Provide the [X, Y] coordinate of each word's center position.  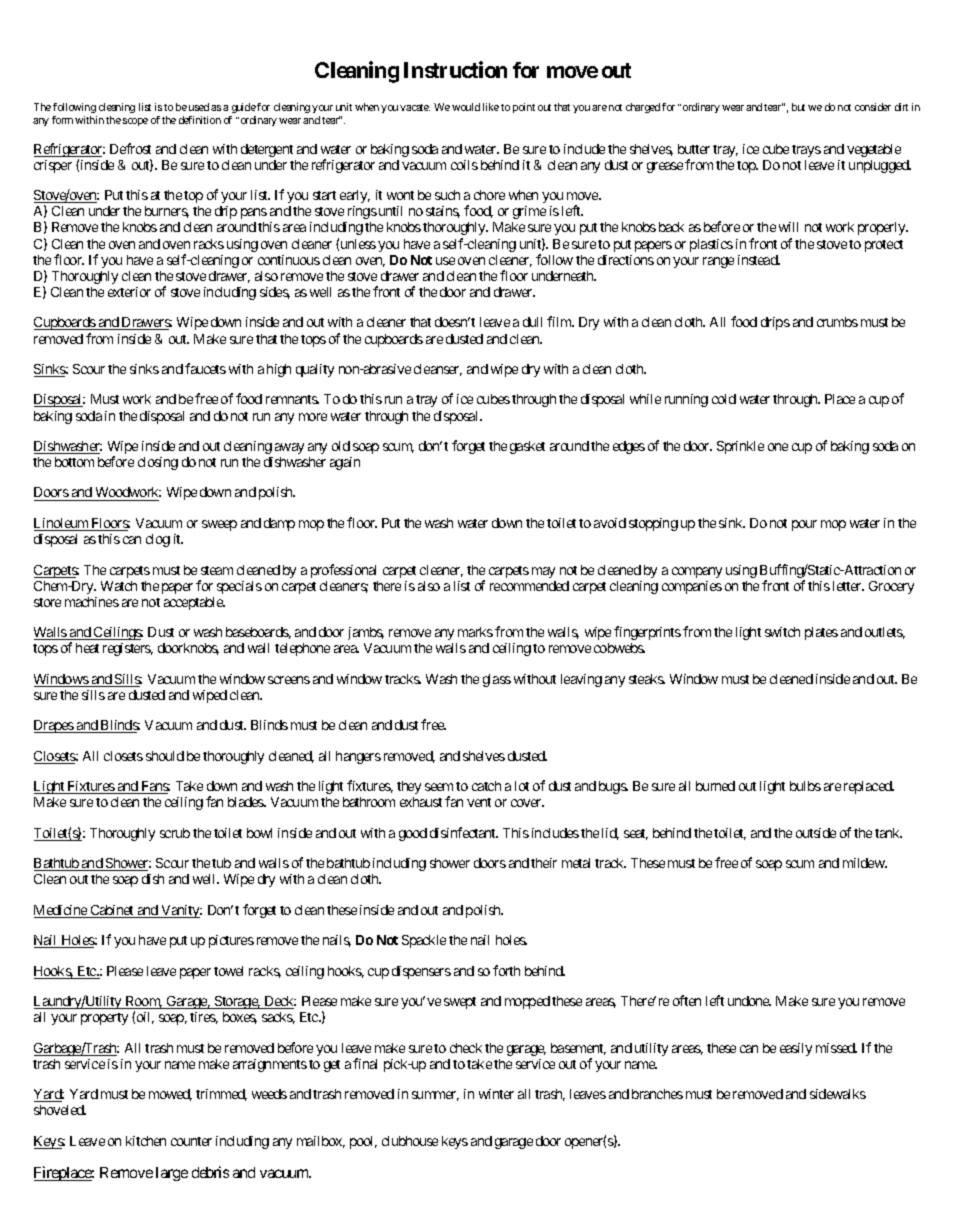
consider [873, 107]
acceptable [194, 603]
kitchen [146, 1141]
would [466, 107]
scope [135, 122]
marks [475, 632]
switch [782, 632]
